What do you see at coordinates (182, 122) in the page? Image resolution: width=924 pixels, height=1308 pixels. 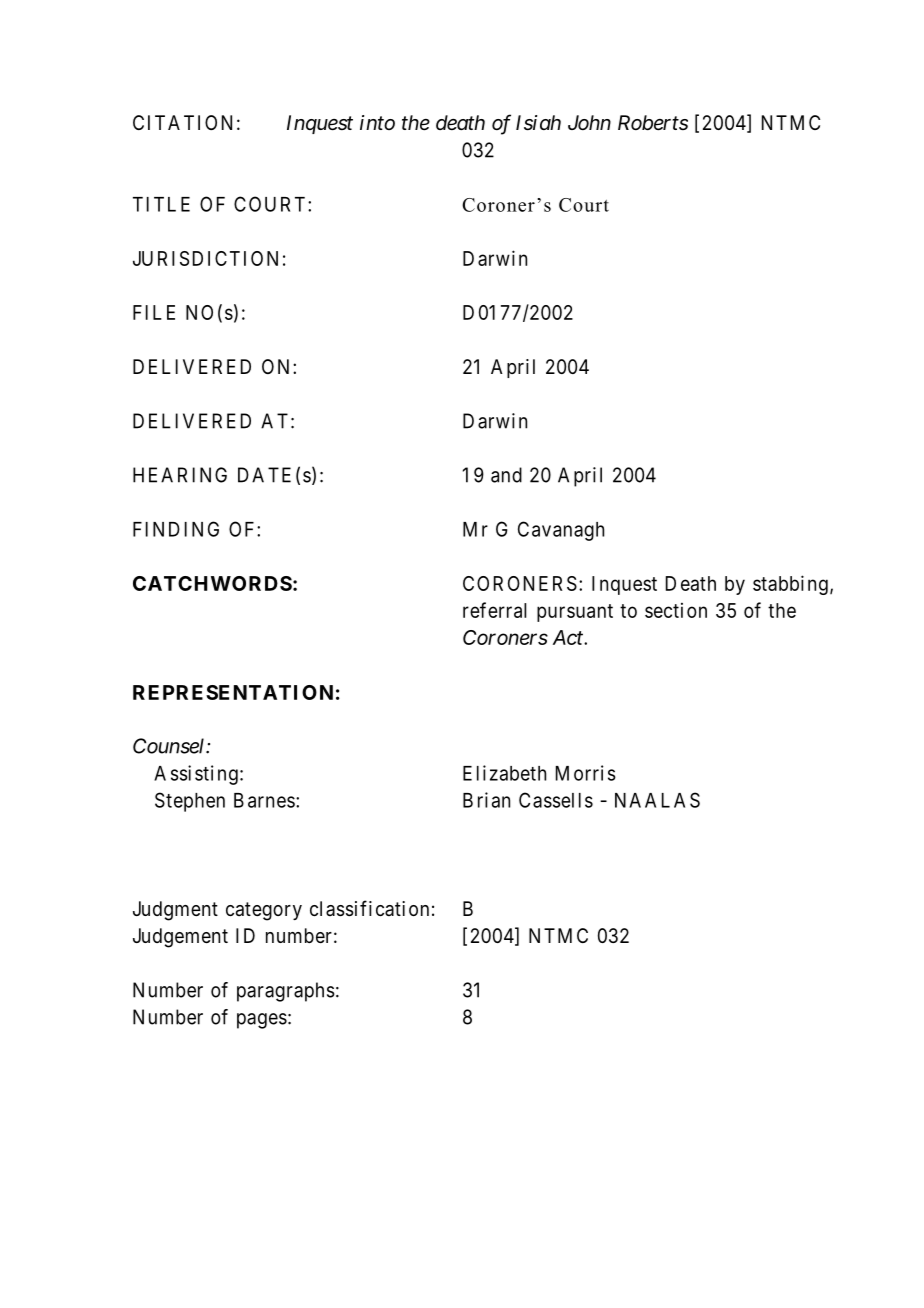 I see `CITATION` at bounding box center [182, 122].
